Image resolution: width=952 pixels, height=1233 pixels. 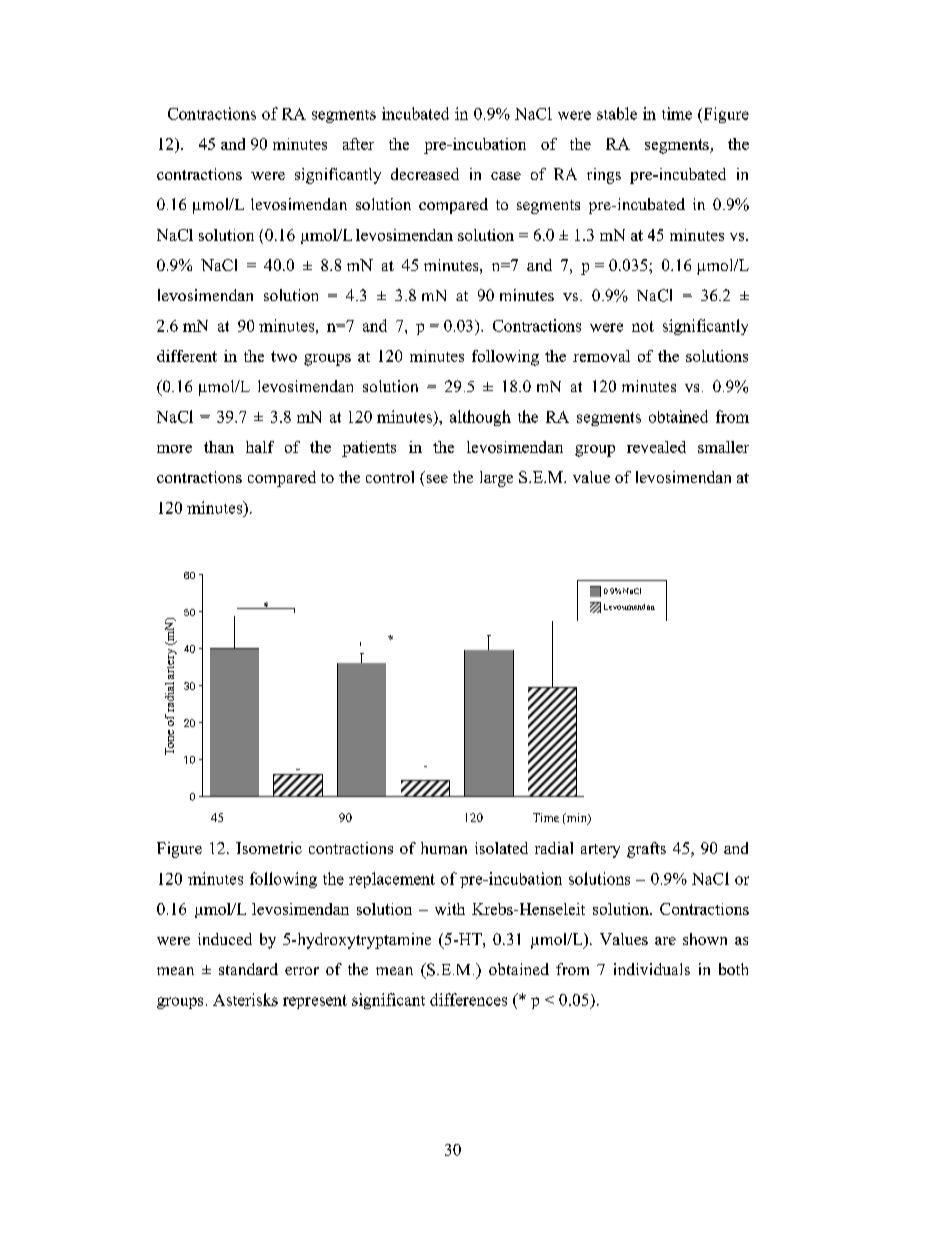 I want to click on after, so click(x=358, y=144).
